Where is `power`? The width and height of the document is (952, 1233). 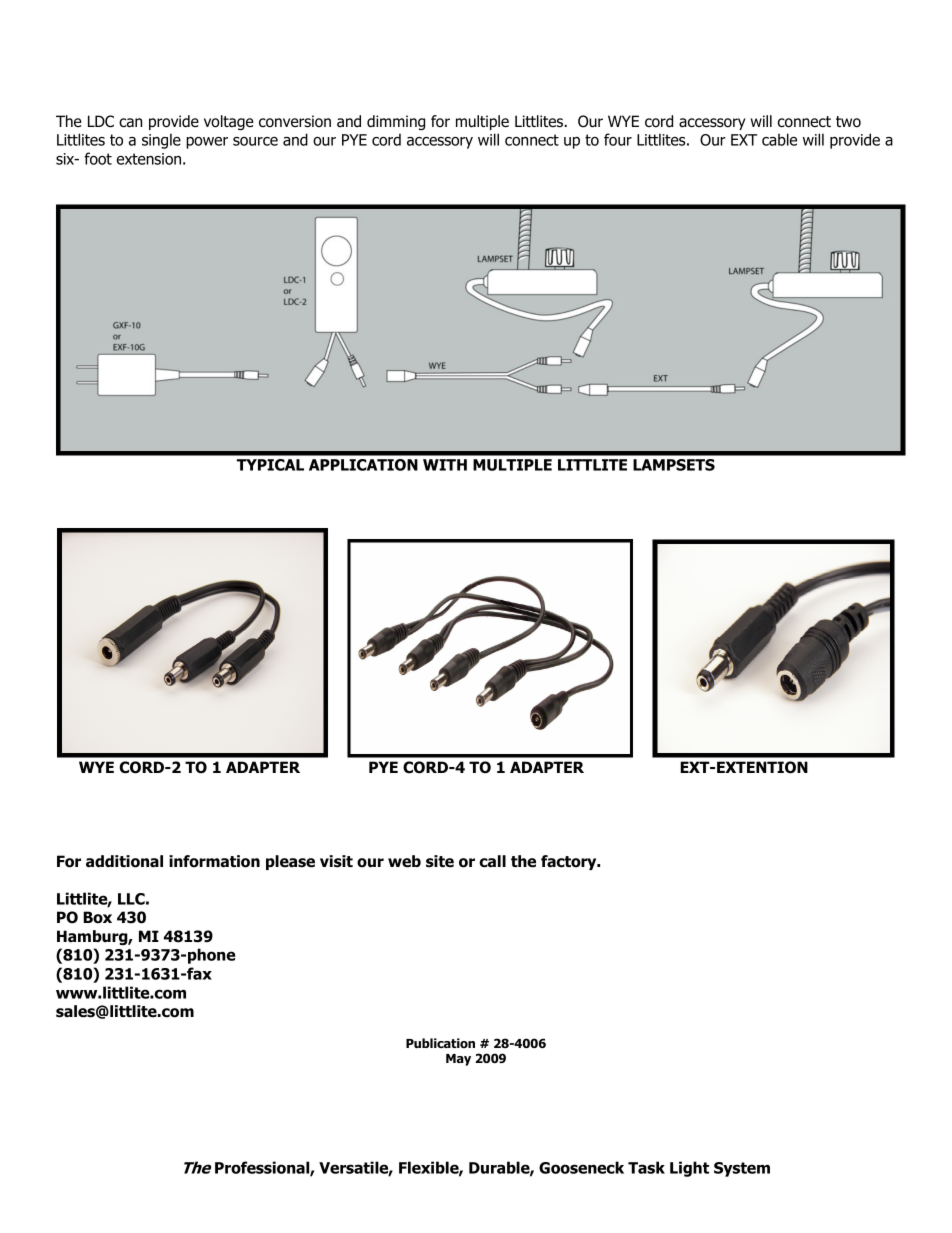
power is located at coordinates (207, 143).
